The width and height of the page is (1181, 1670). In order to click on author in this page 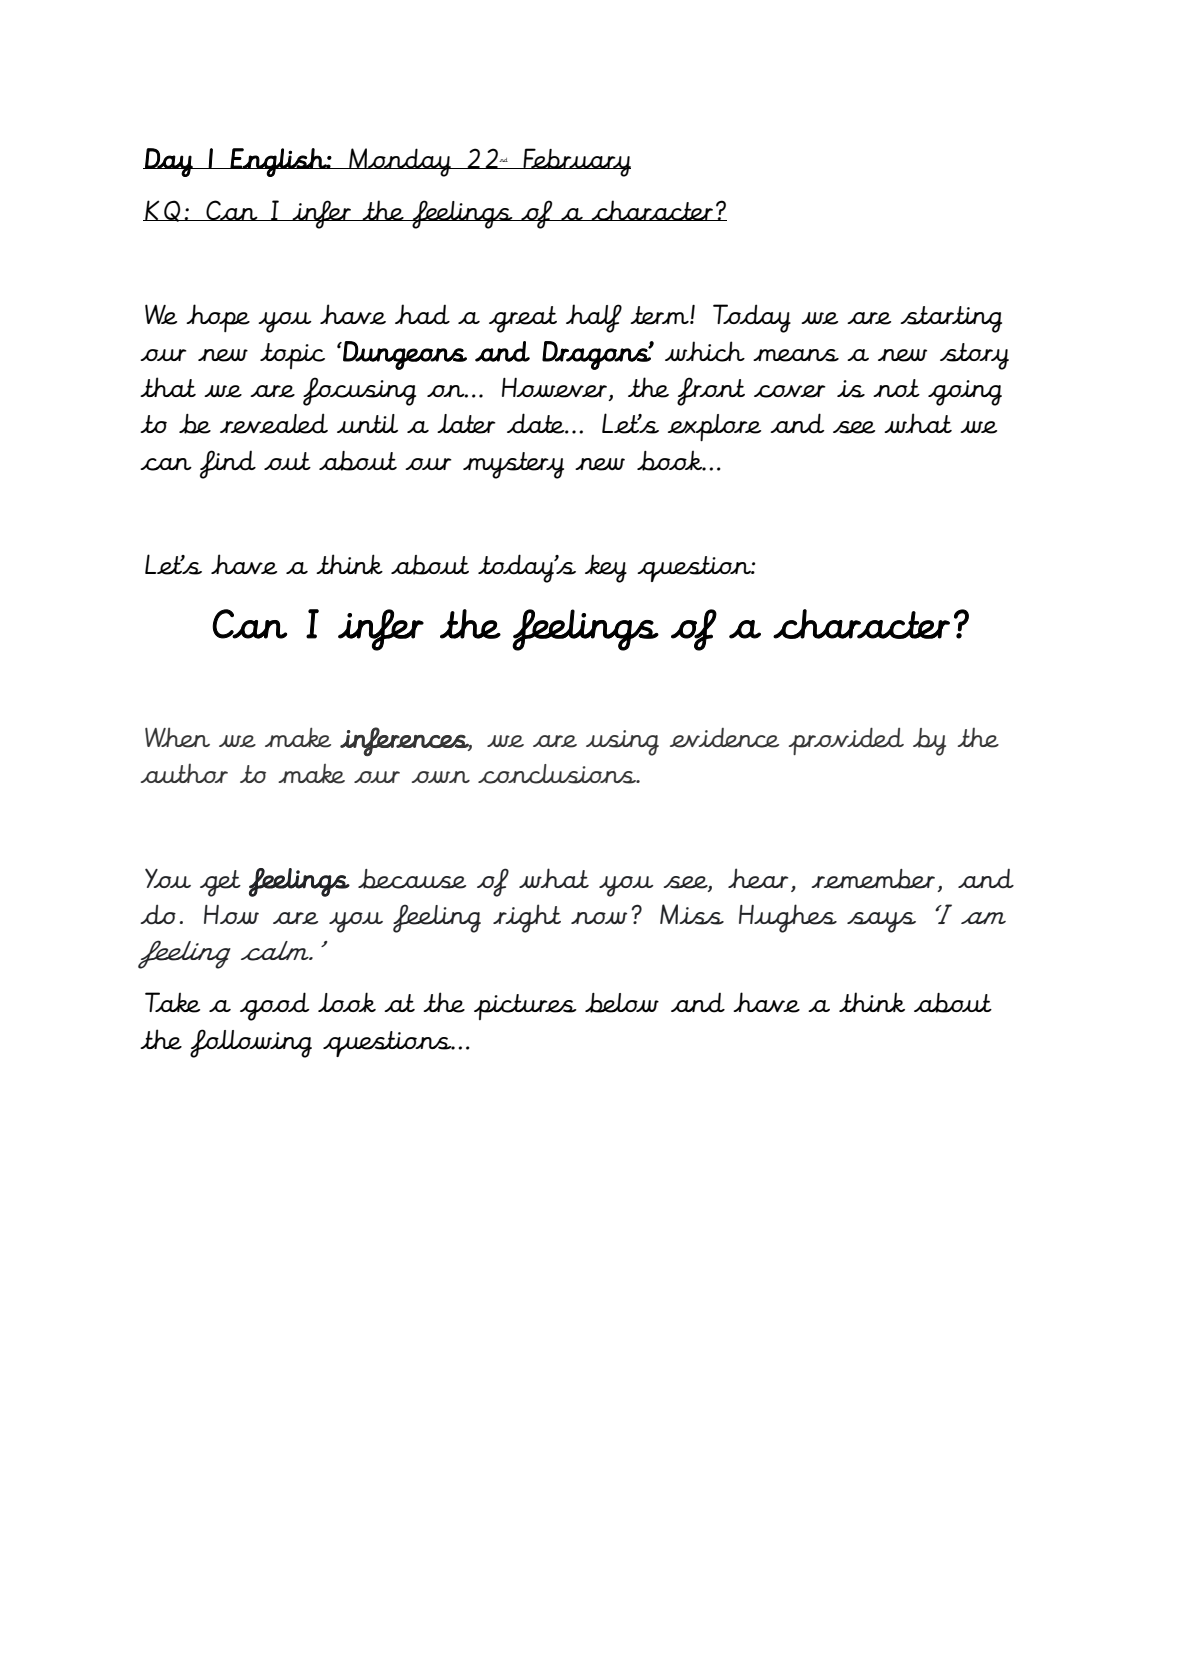, I will do `click(184, 773)`.
